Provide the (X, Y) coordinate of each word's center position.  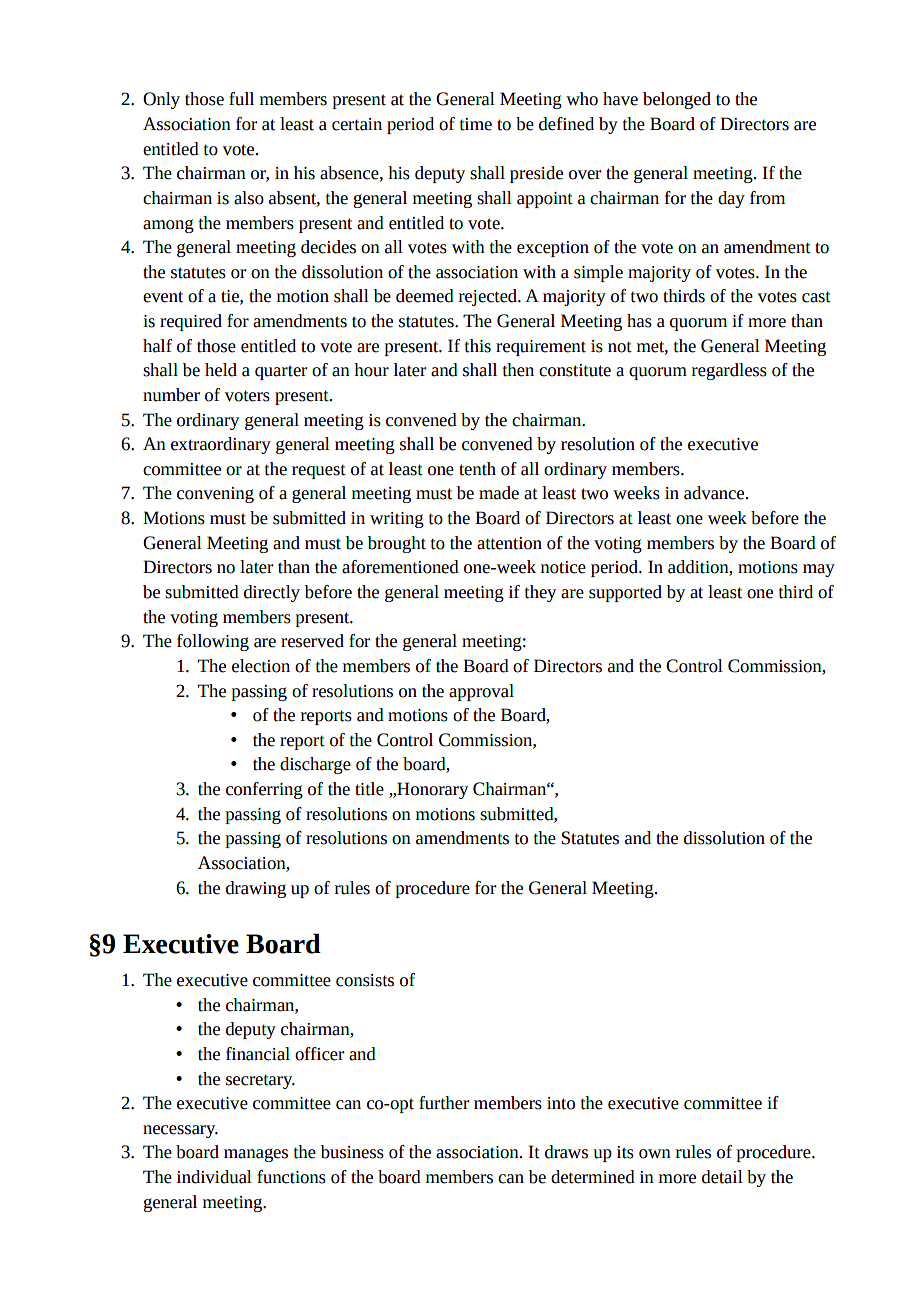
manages (256, 1155)
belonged (677, 100)
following (213, 642)
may (819, 570)
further (444, 1103)
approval (481, 692)
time (476, 124)
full (241, 99)
